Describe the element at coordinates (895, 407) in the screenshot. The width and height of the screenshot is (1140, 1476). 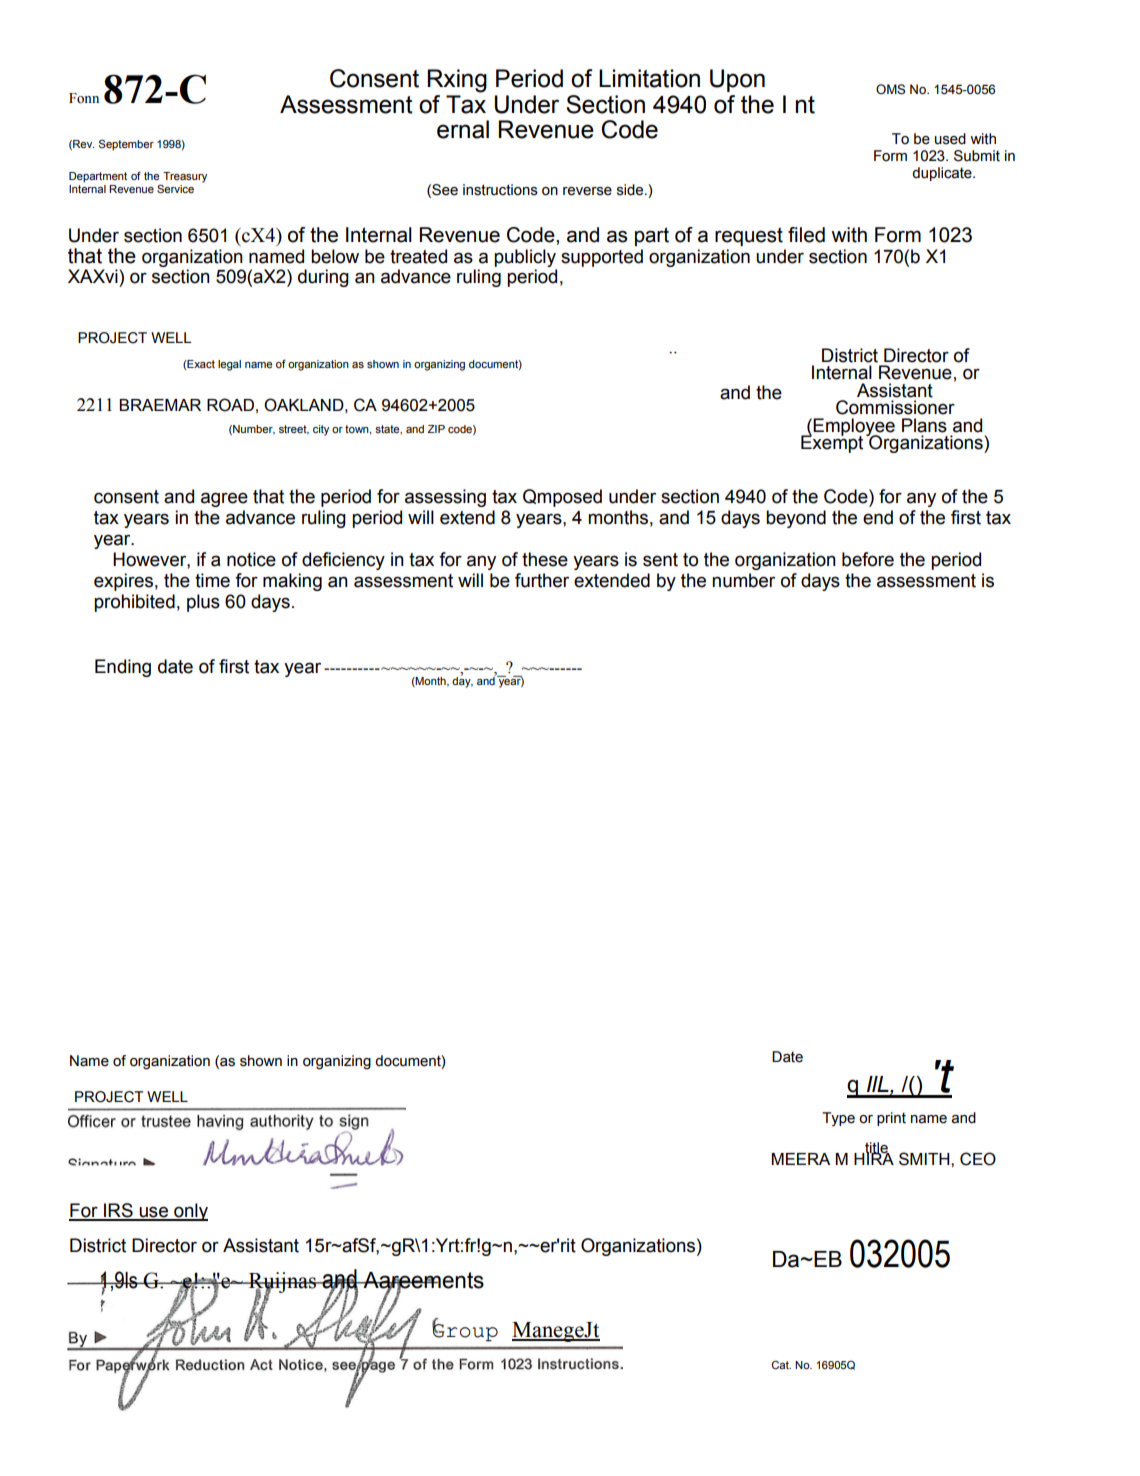
I see `Commissioner` at that location.
